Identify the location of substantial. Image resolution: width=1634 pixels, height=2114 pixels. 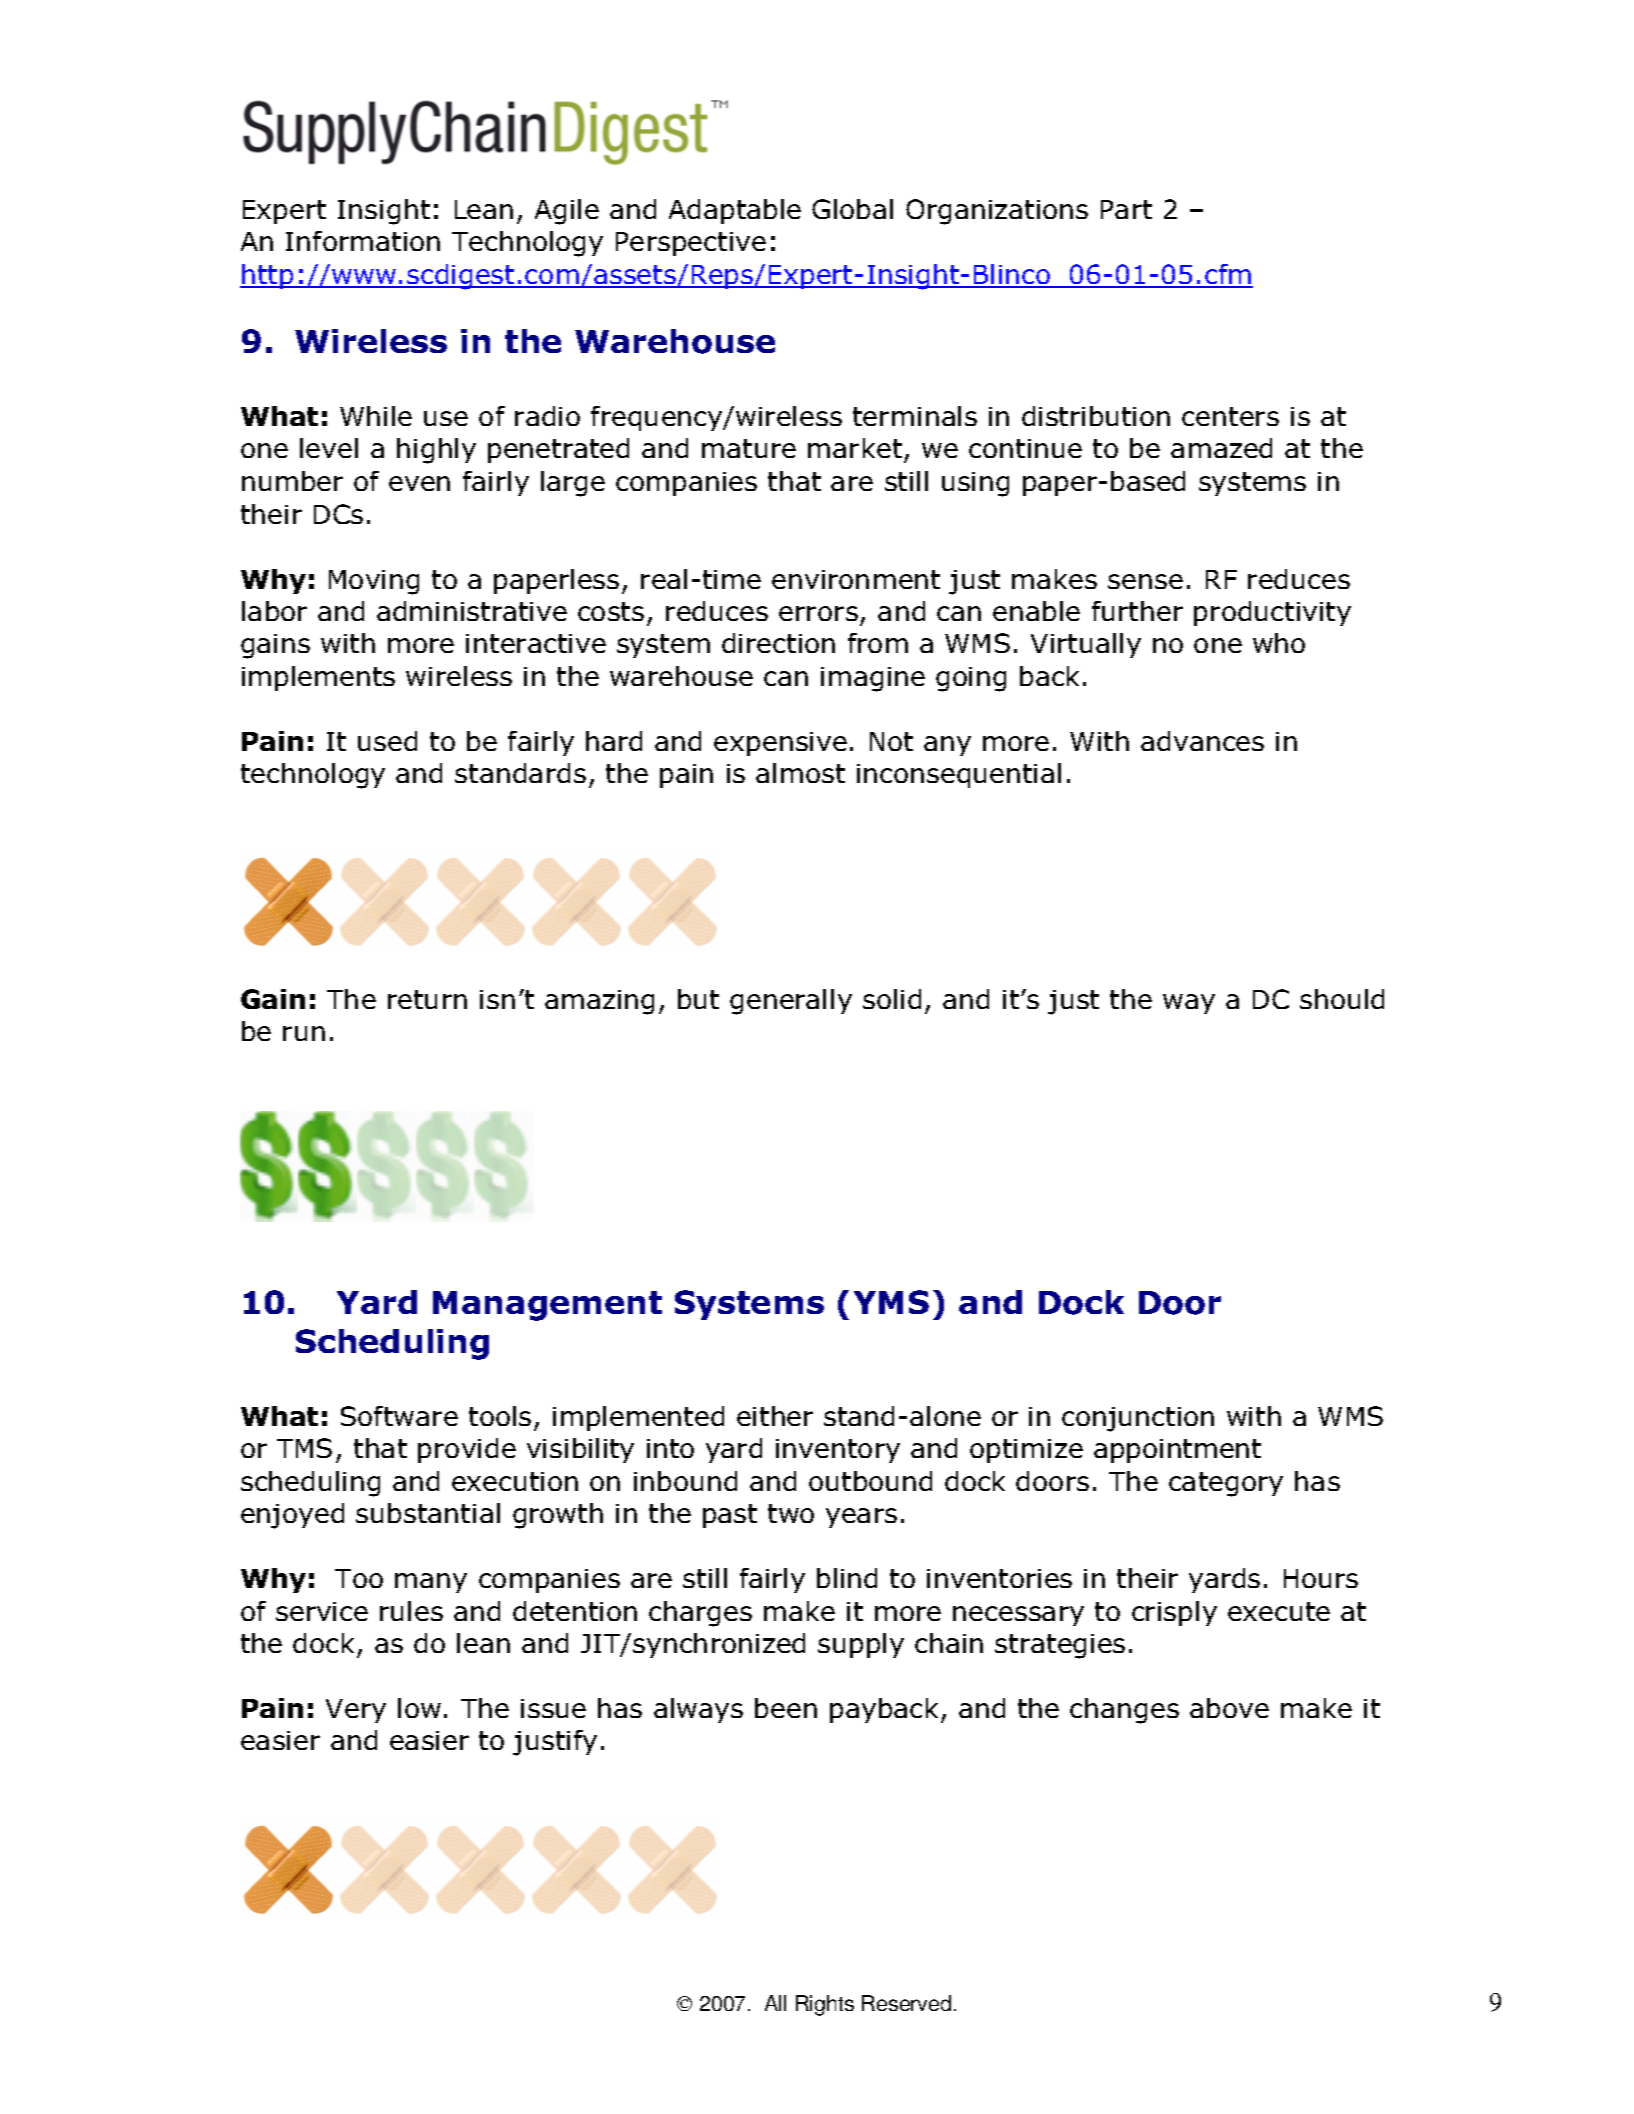
(428, 1513).
